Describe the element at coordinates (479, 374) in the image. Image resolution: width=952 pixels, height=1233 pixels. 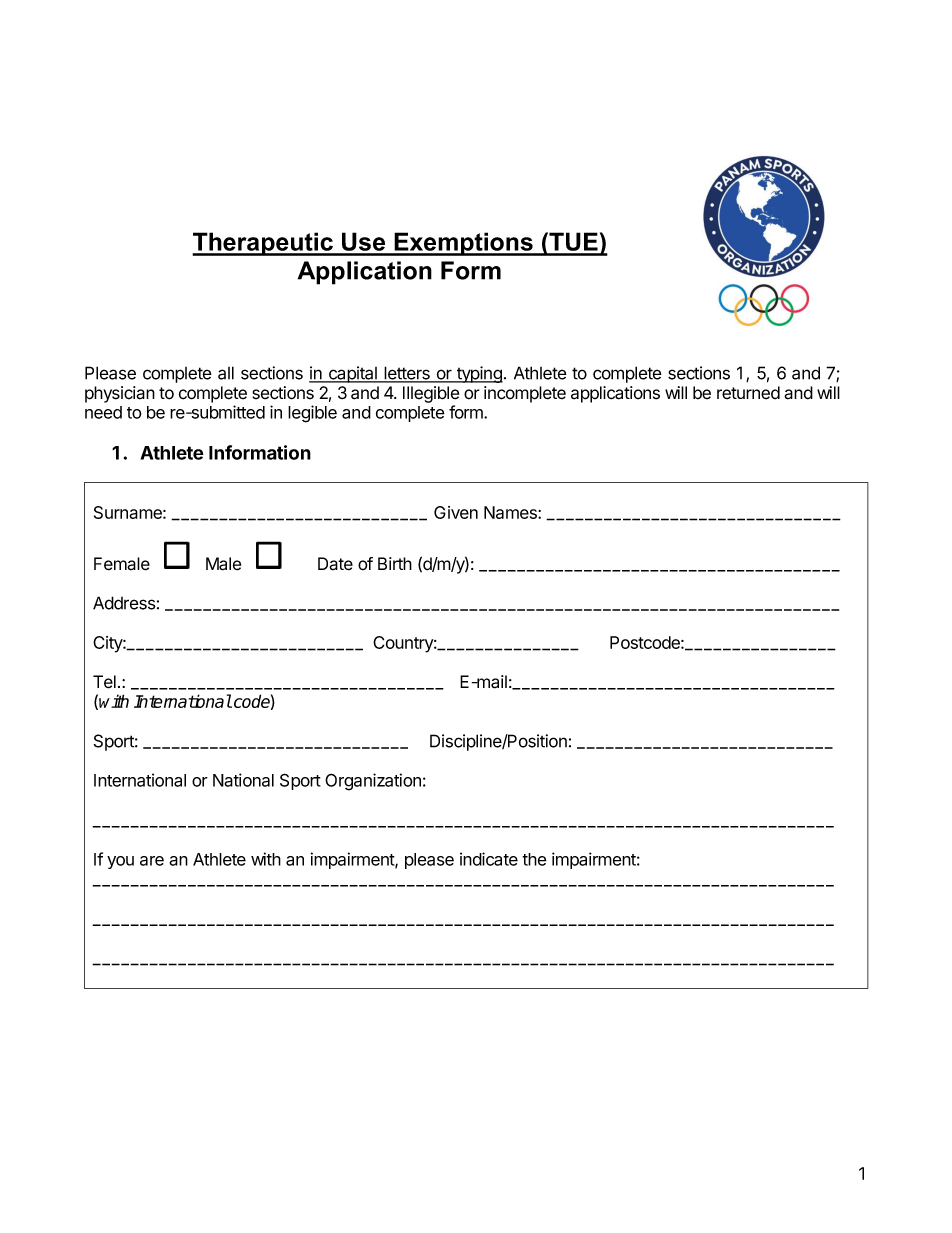
I see `typing` at that location.
